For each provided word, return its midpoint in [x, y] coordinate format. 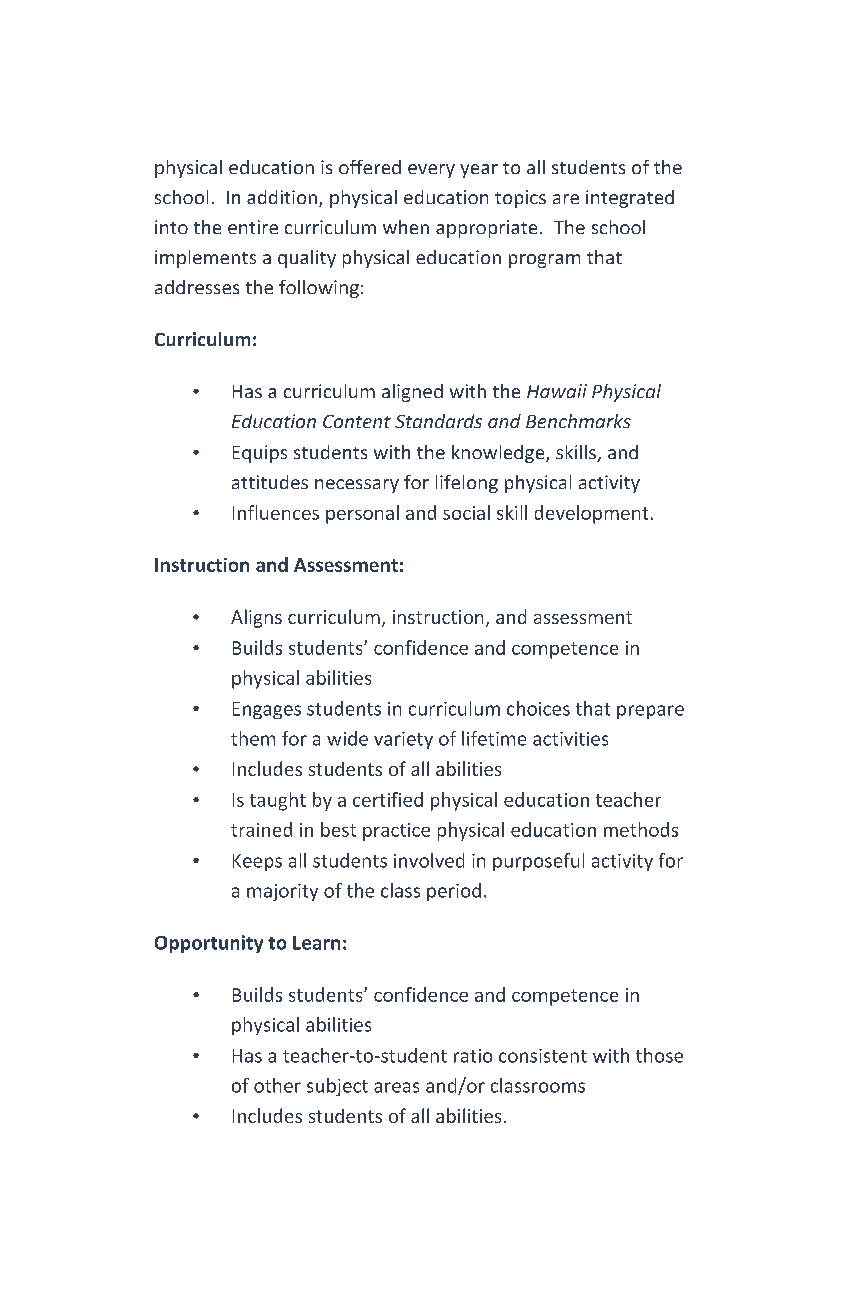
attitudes [270, 482]
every [431, 171]
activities [570, 739]
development [591, 514]
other [277, 1085]
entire [253, 227]
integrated [630, 199]
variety [403, 740]
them [253, 738]
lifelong [467, 484]
